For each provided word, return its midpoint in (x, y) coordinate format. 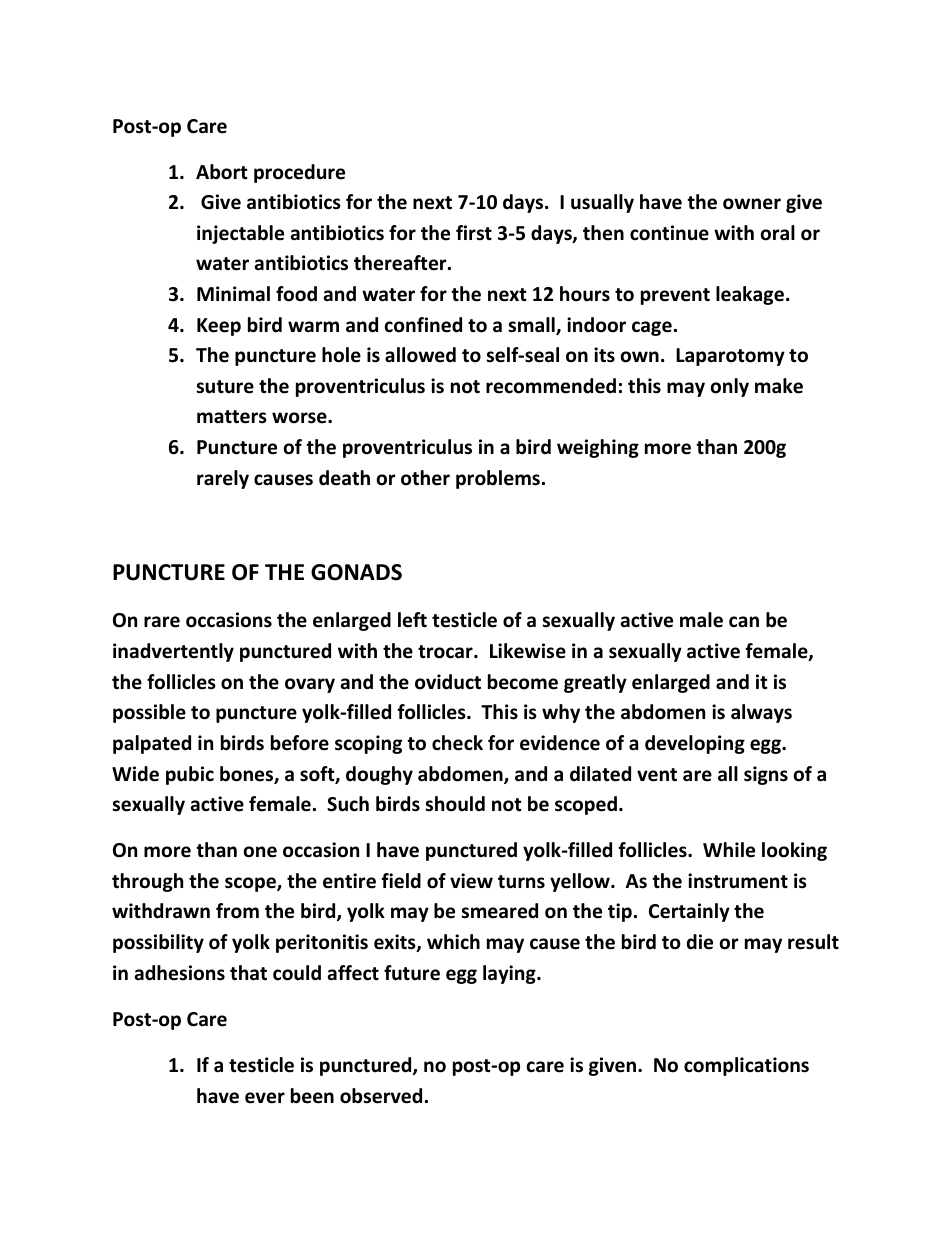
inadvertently (173, 652)
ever (265, 1098)
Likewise (528, 651)
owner (752, 204)
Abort (222, 172)
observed (381, 1096)
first (474, 233)
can (744, 622)
